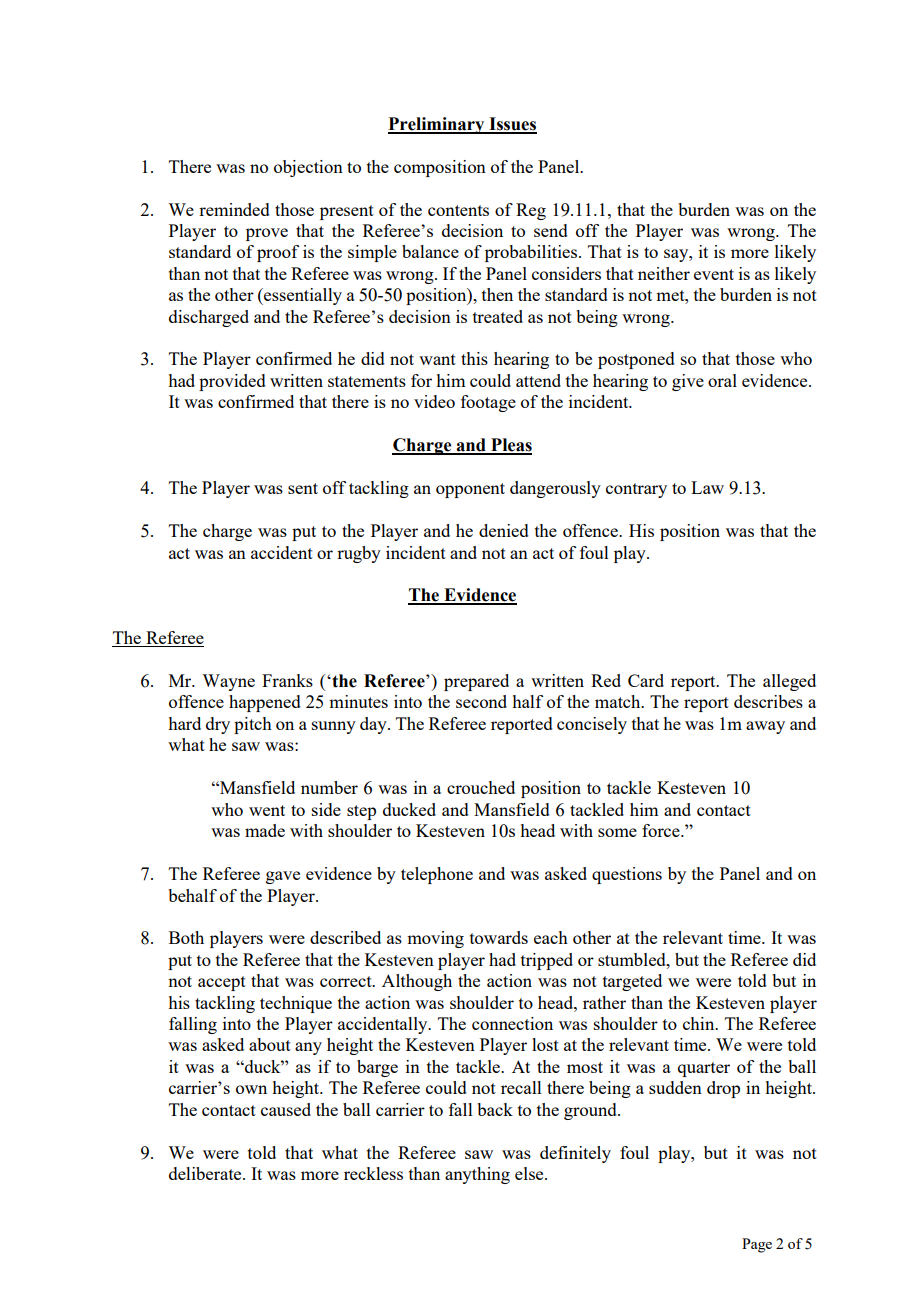 Image resolution: width=924 pixels, height=1308 pixels. What do you see at coordinates (476, 682) in the page?
I see `prepared` at bounding box center [476, 682].
